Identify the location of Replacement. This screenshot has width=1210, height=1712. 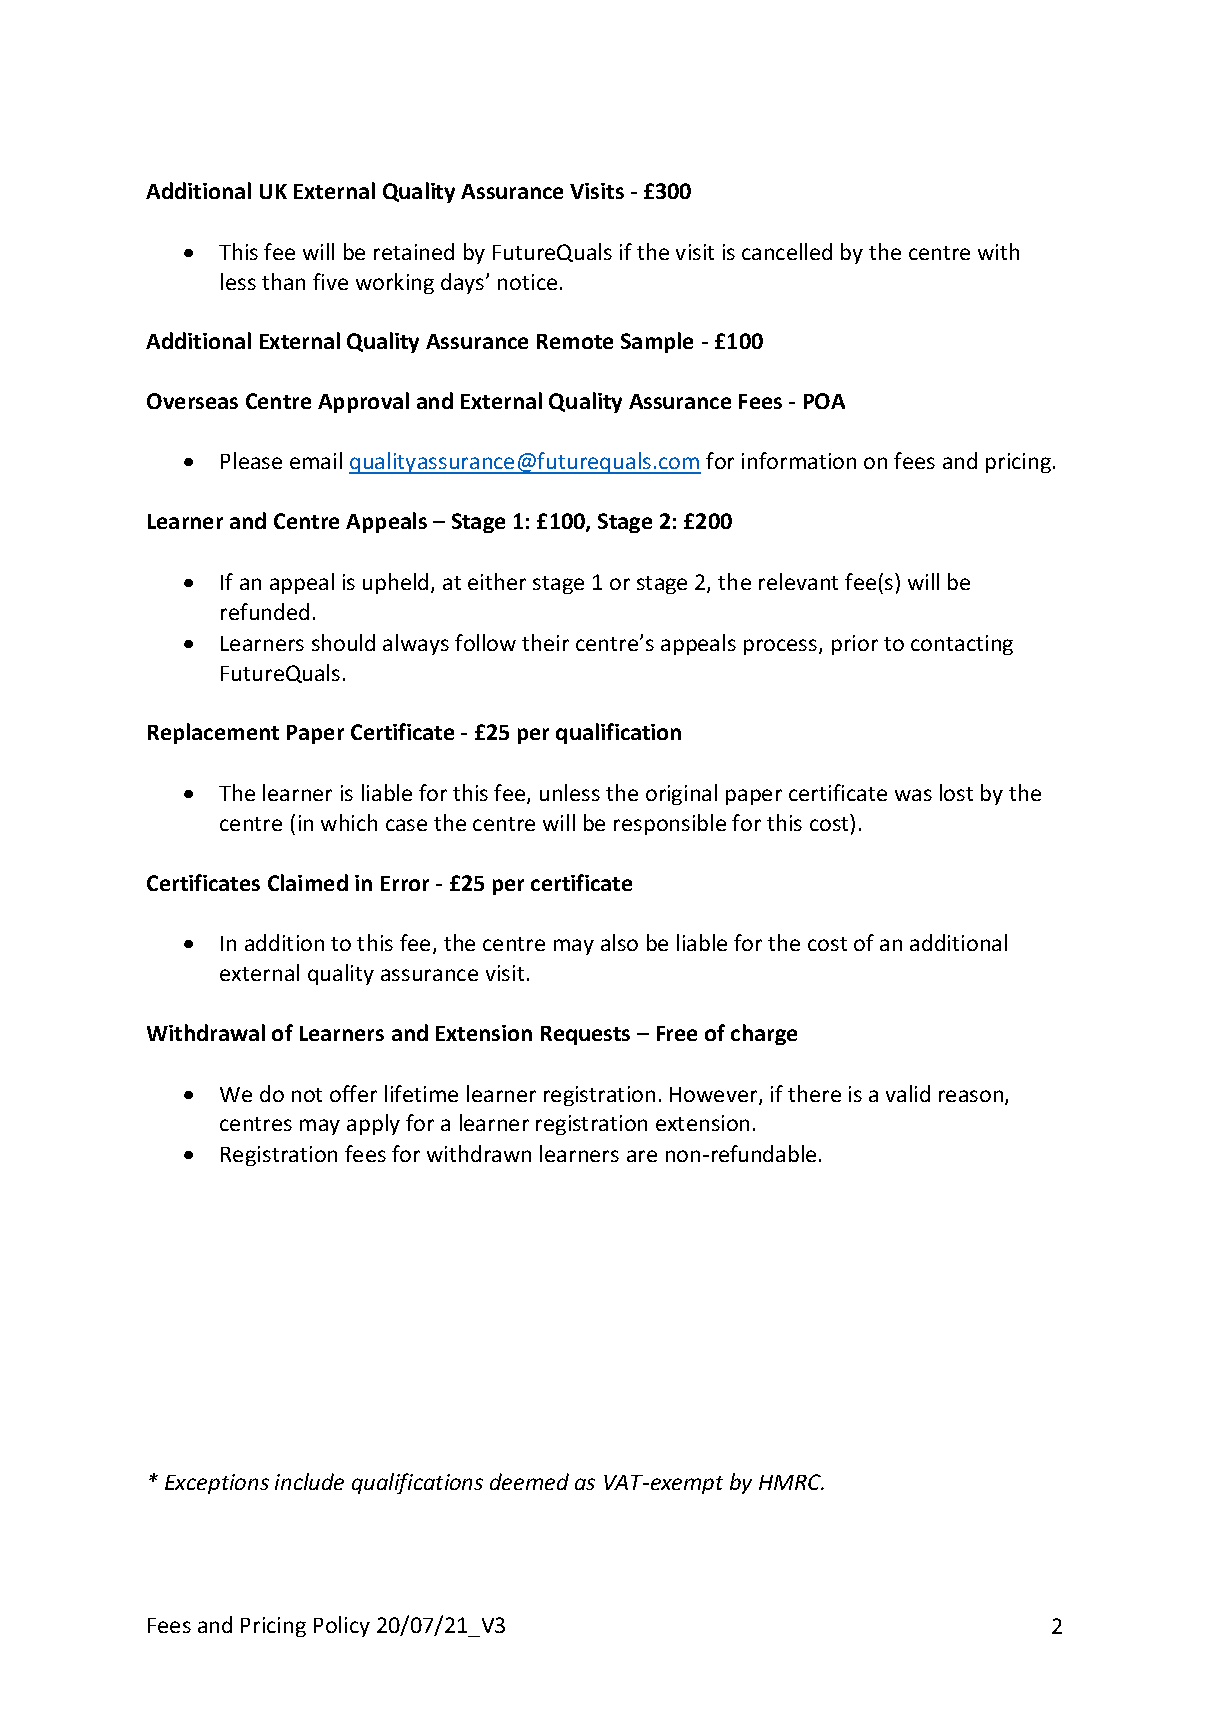
(213, 733).
